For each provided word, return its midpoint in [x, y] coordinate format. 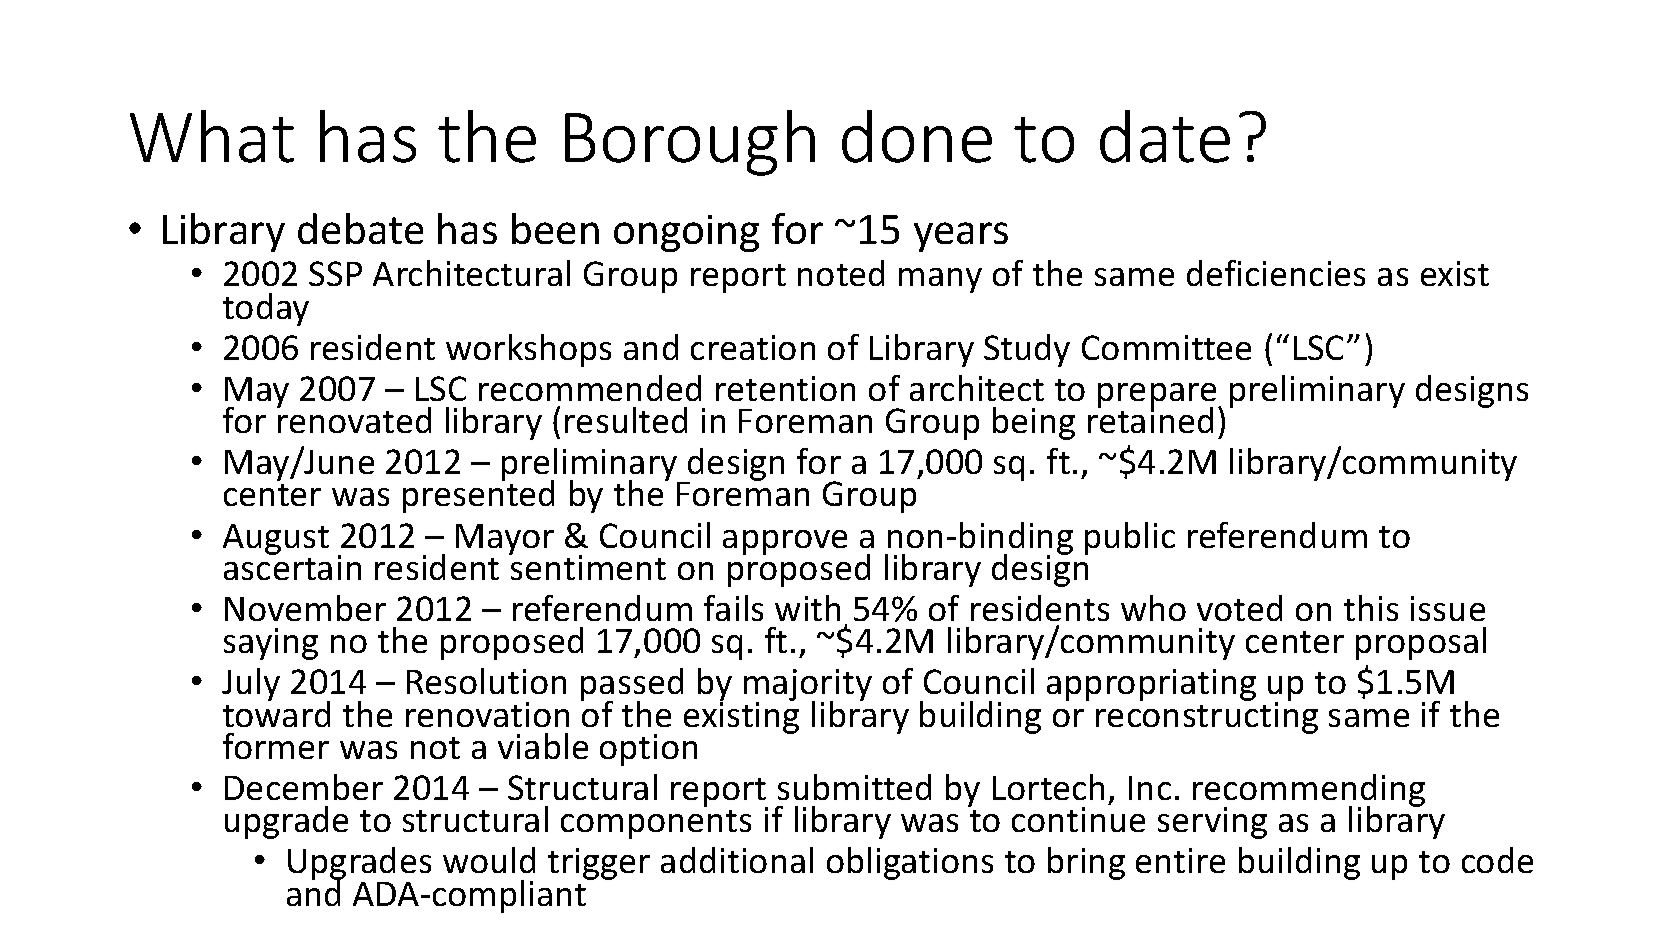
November [305, 608]
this [1371, 608]
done [917, 136]
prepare [1158, 397]
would [489, 860]
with [807, 608]
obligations [910, 863]
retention [785, 388]
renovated [354, 419]
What [212, 136]
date [1165, 136]
